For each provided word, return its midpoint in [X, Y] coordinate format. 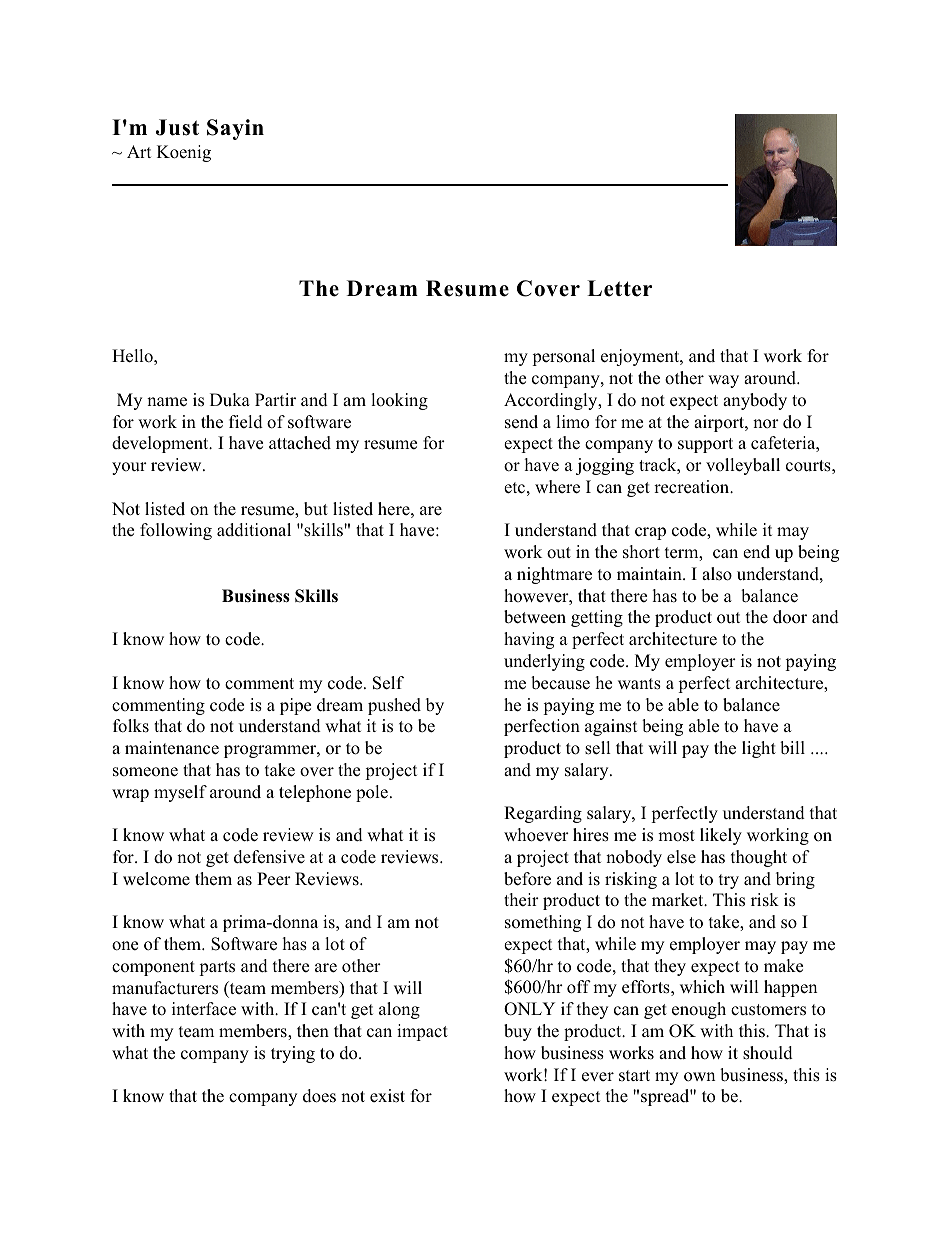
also [717, 574]
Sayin [235, 129]
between [535, 617]
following [176, 531]
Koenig [184, 153]
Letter [619, 288]
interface [204, 1009]
